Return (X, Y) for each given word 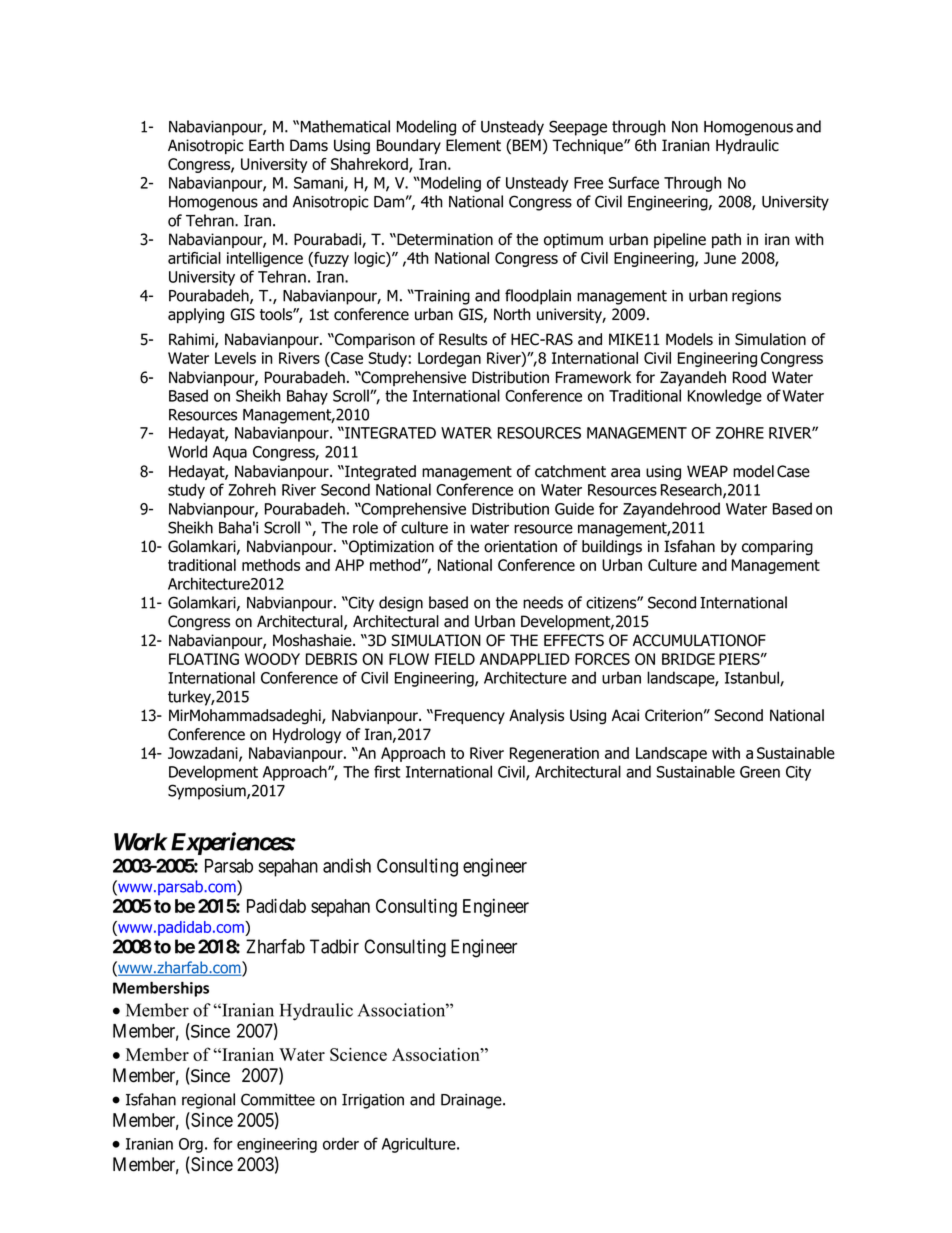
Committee (278, 1099)
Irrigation (373, 1101)
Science (358, 1054)
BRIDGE (688, 659)
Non (685, 127)
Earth (266, 145)
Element (473, 145)
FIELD (455, 659)
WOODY (272, 659)
